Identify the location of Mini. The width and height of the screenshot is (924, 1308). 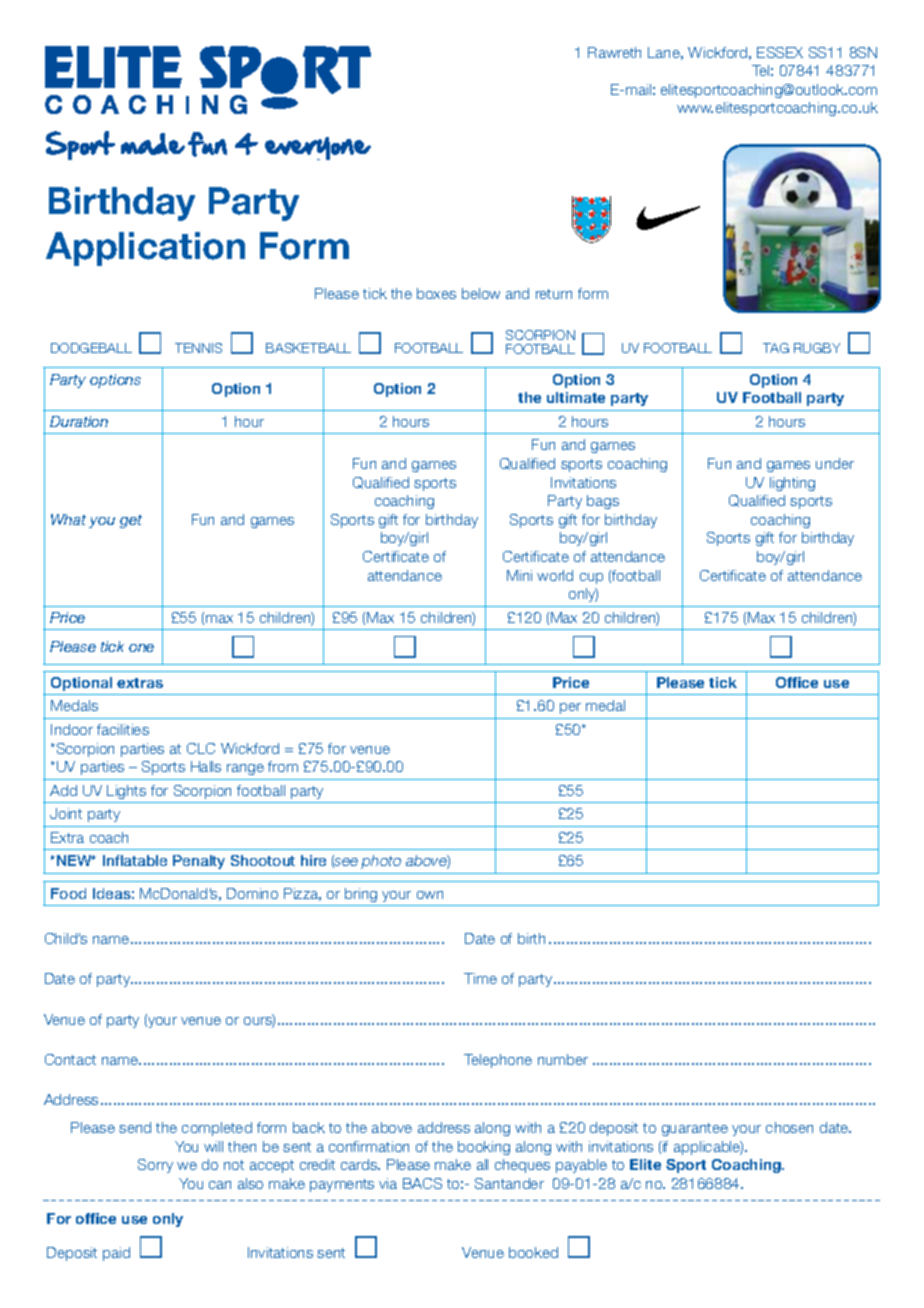
(519, 575).
